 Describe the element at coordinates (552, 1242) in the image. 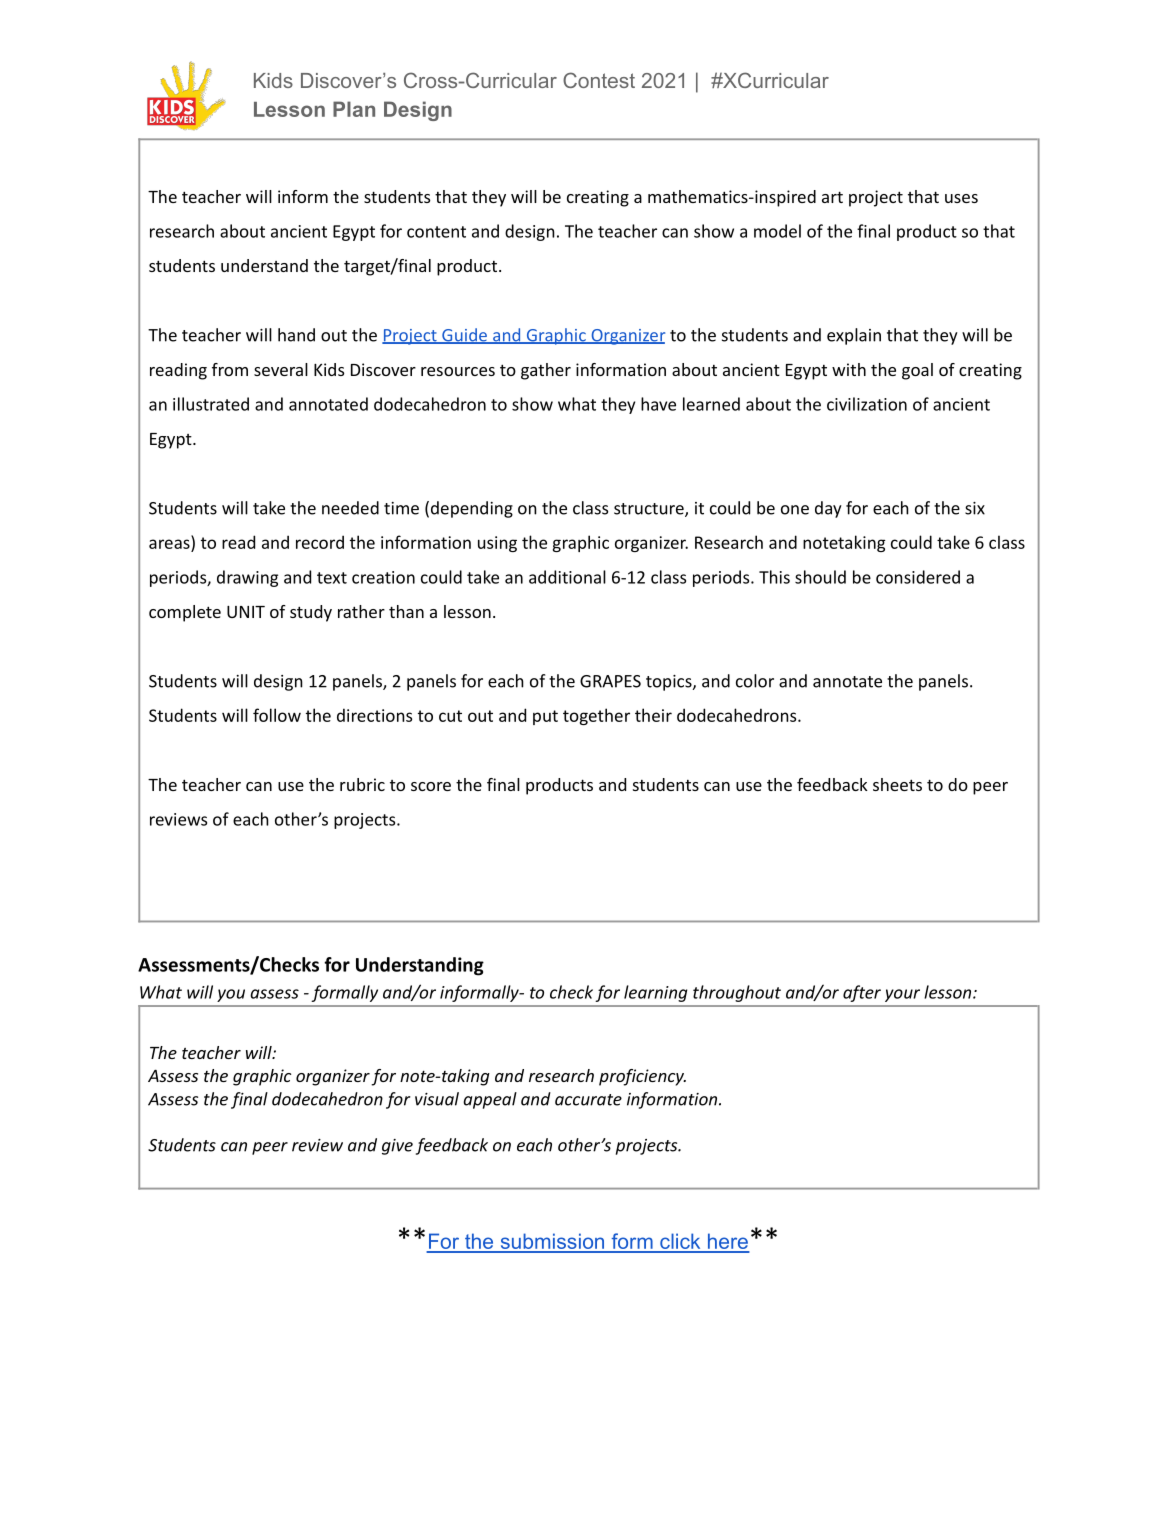

I see `submission` at that location.
